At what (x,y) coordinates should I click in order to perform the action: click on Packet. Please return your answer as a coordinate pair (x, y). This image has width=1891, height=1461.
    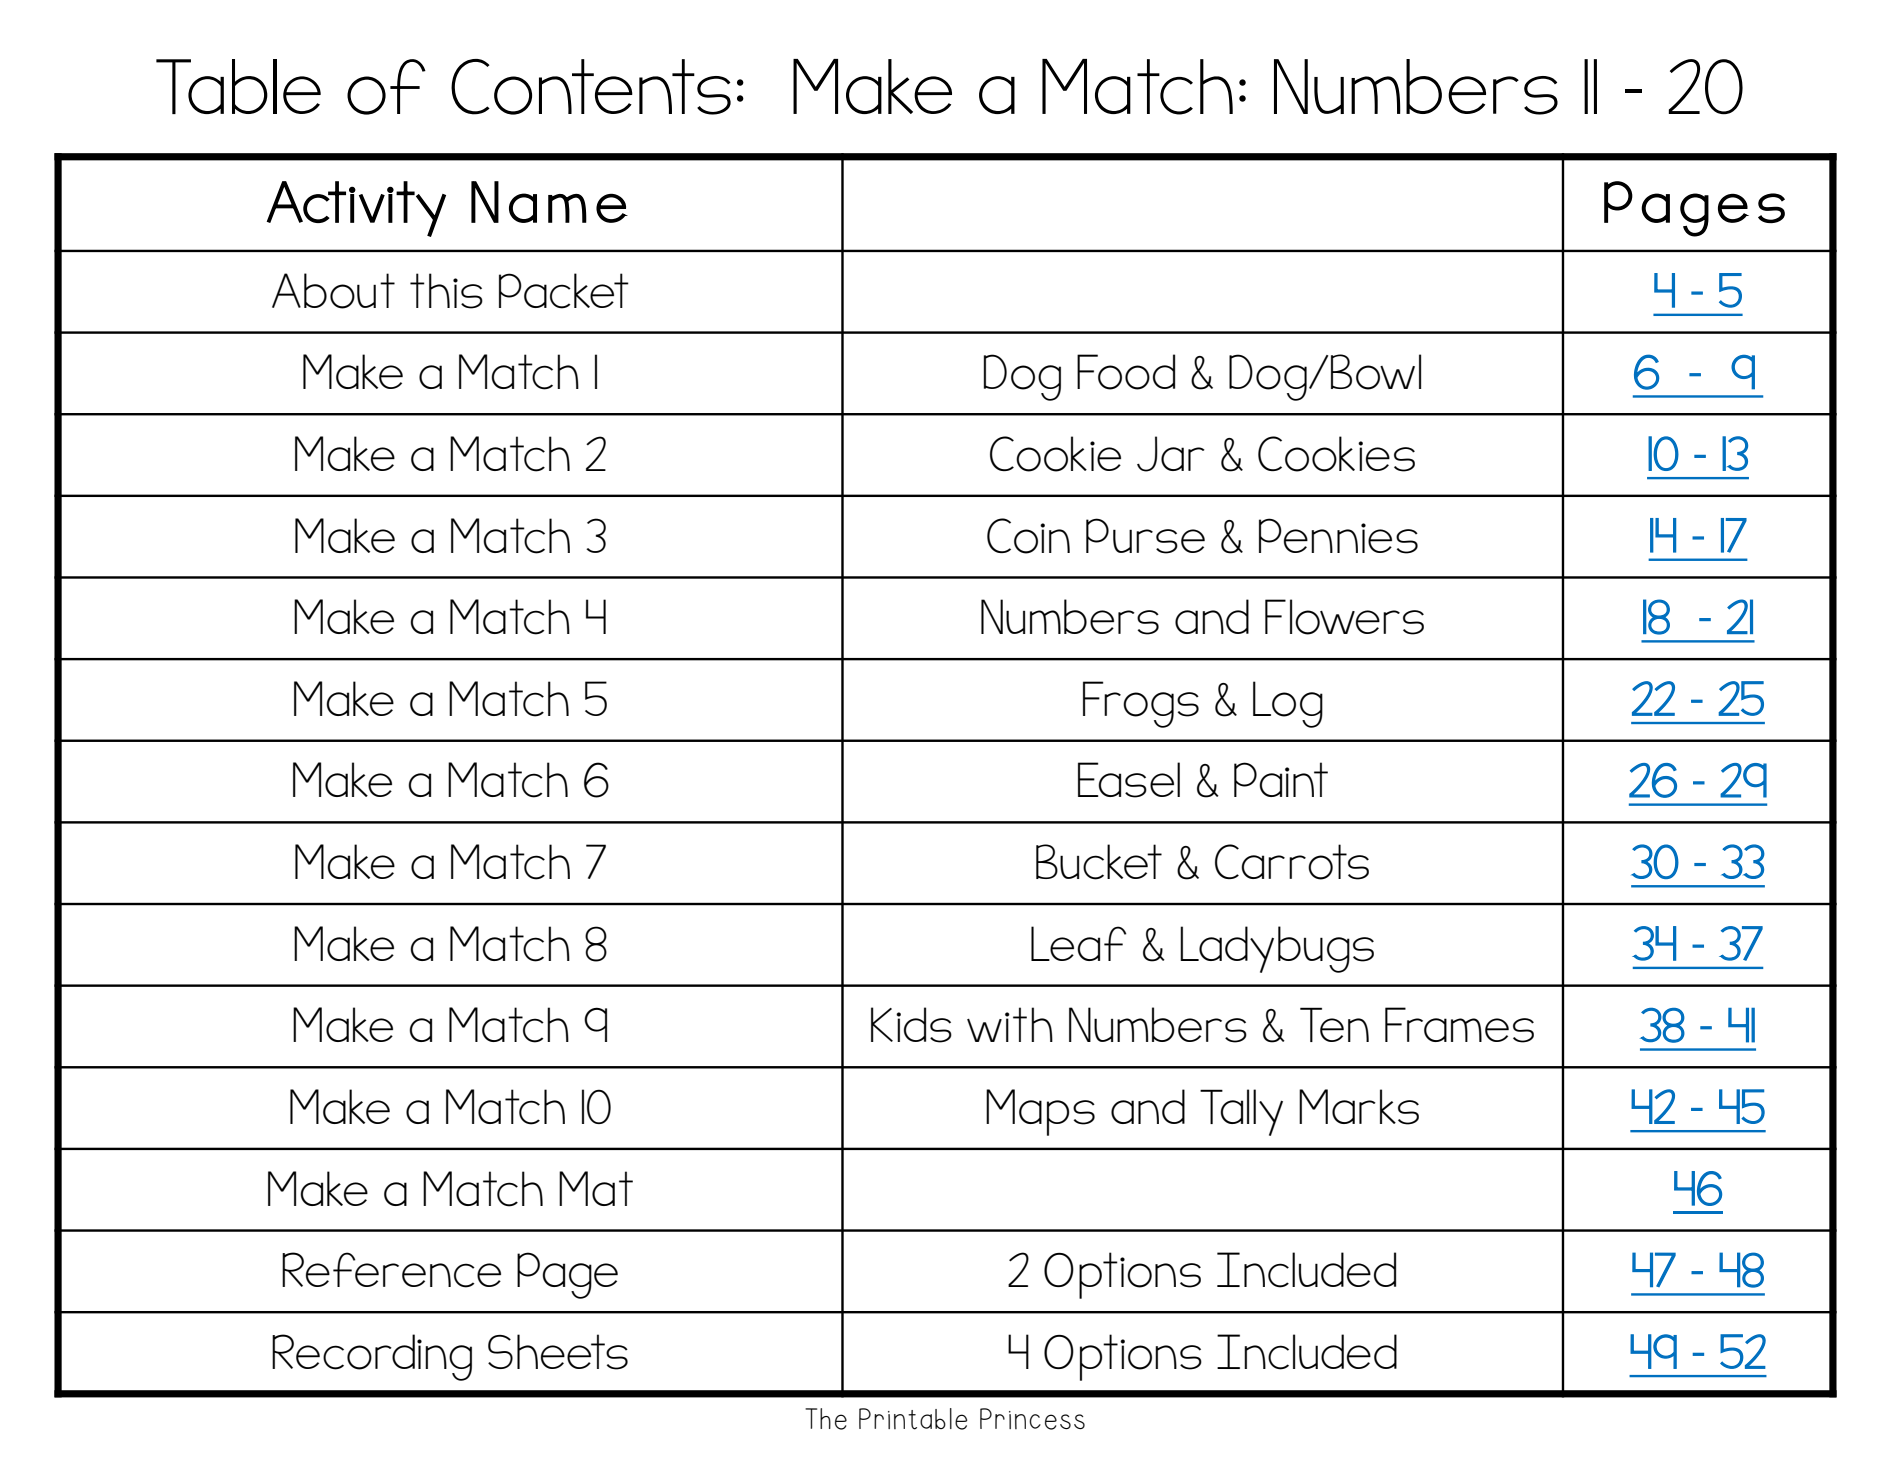
    Looking at the image, I should click on (564, 291).
